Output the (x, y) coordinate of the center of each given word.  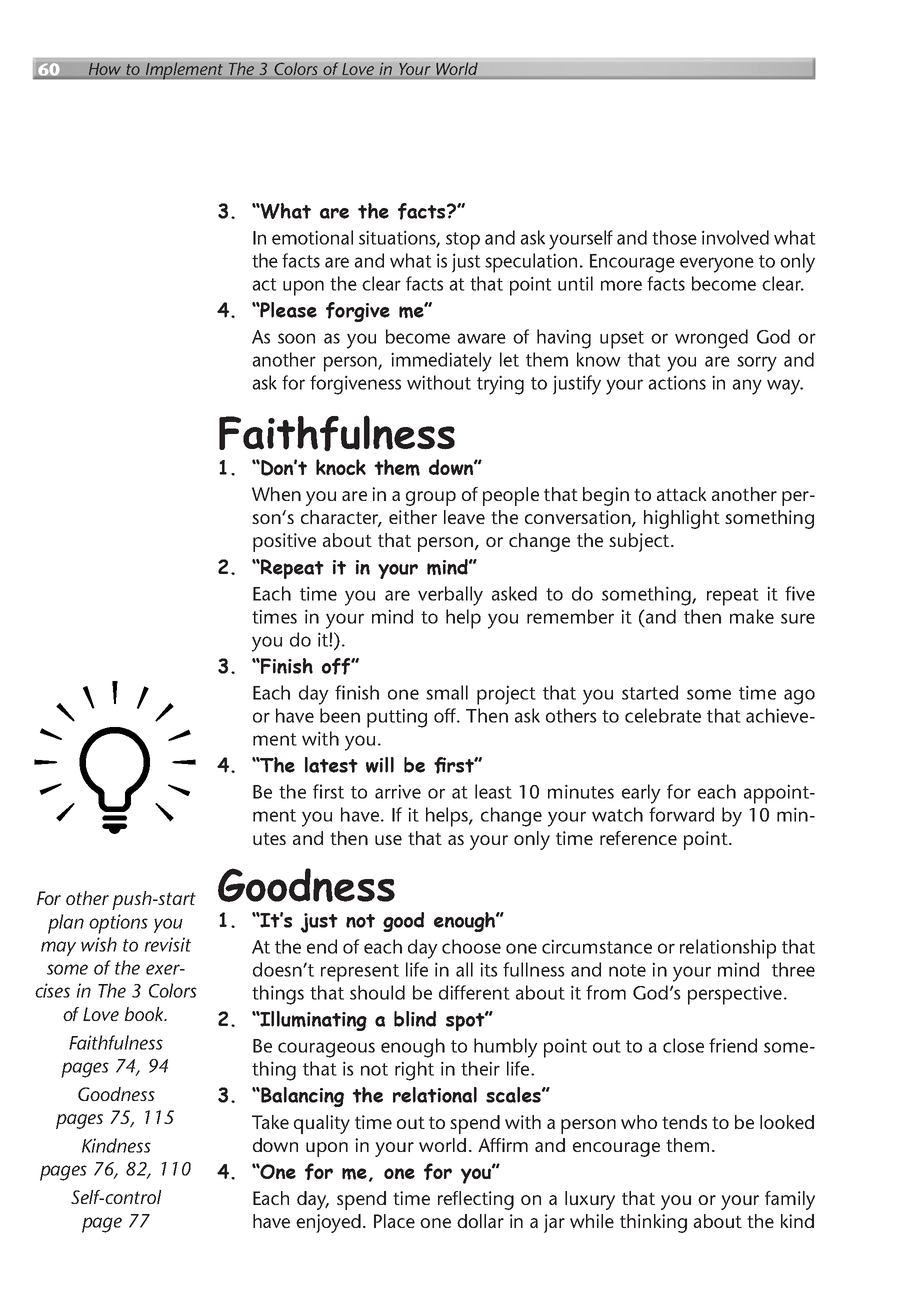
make (752, 616)
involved (735, 237)
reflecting (476, 1200)
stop (463, 241)
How (105, 70)
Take (270, 1122)
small (447, 692)
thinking (653, 1223)
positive (284, 542)
